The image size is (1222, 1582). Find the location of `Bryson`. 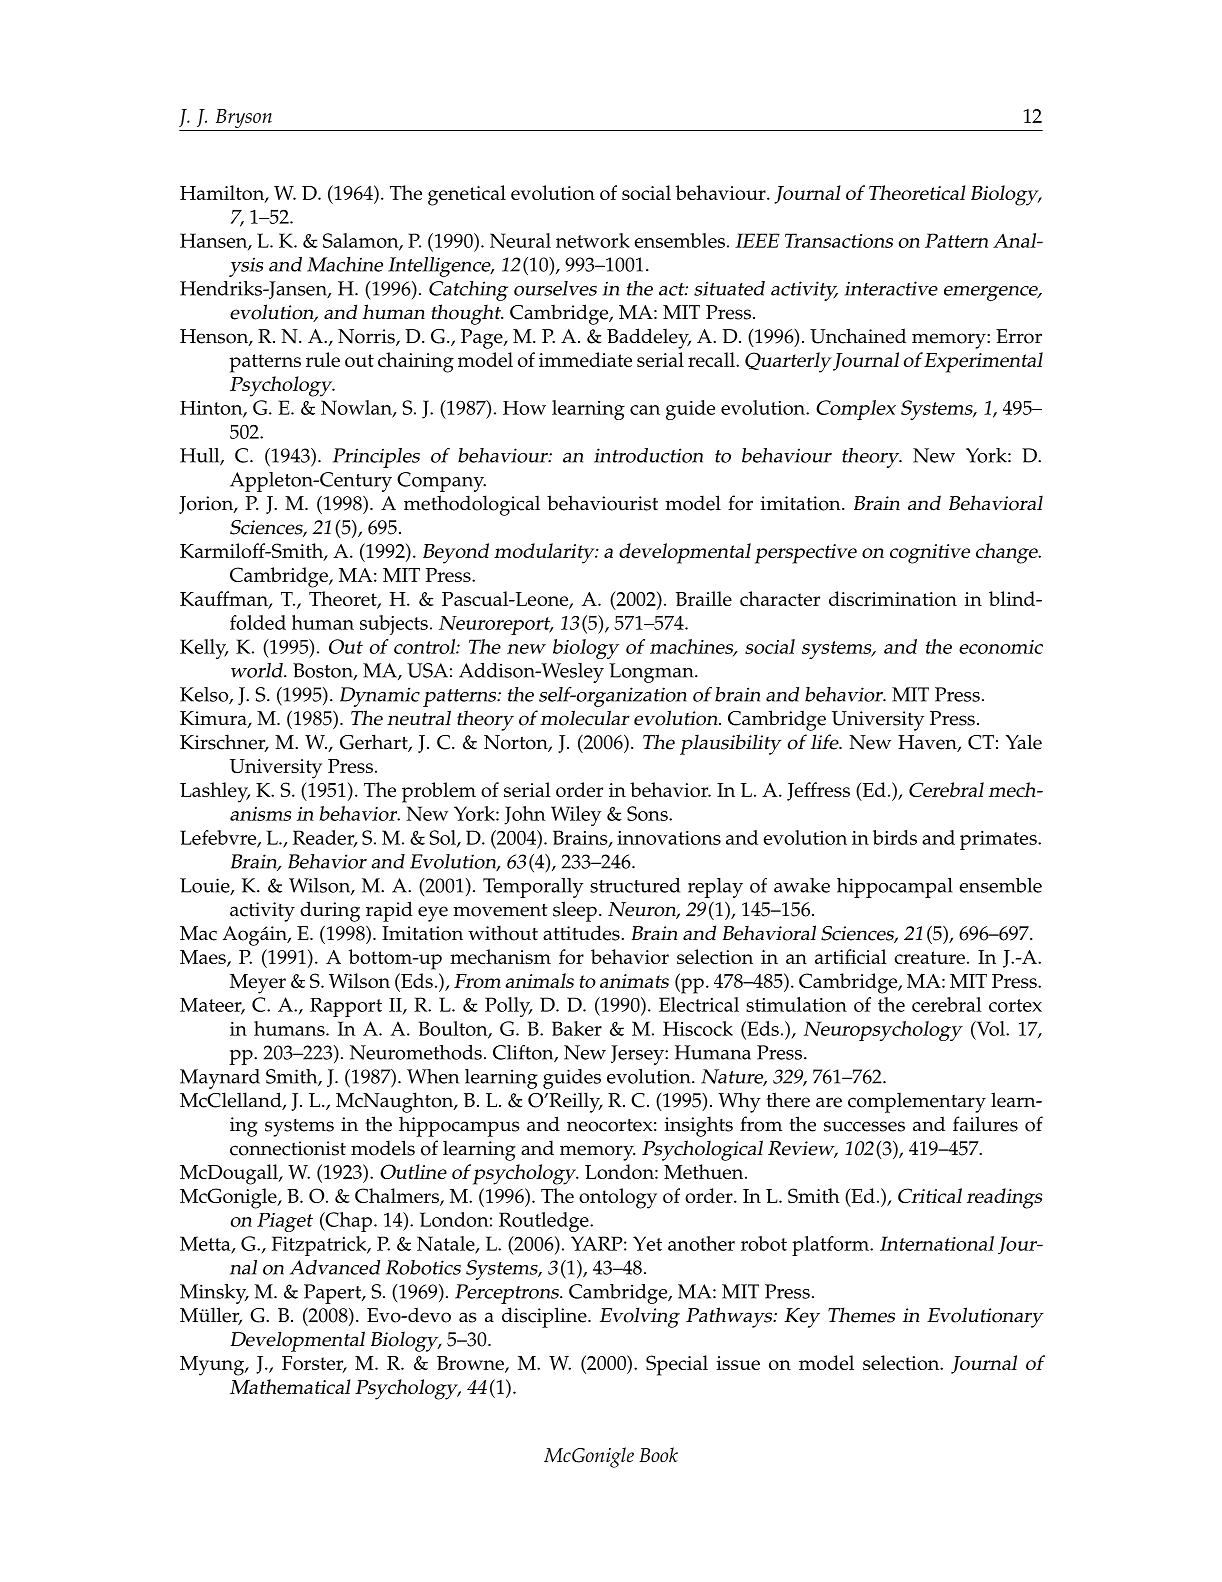

Bryson is located at coordinates (243, 120).
